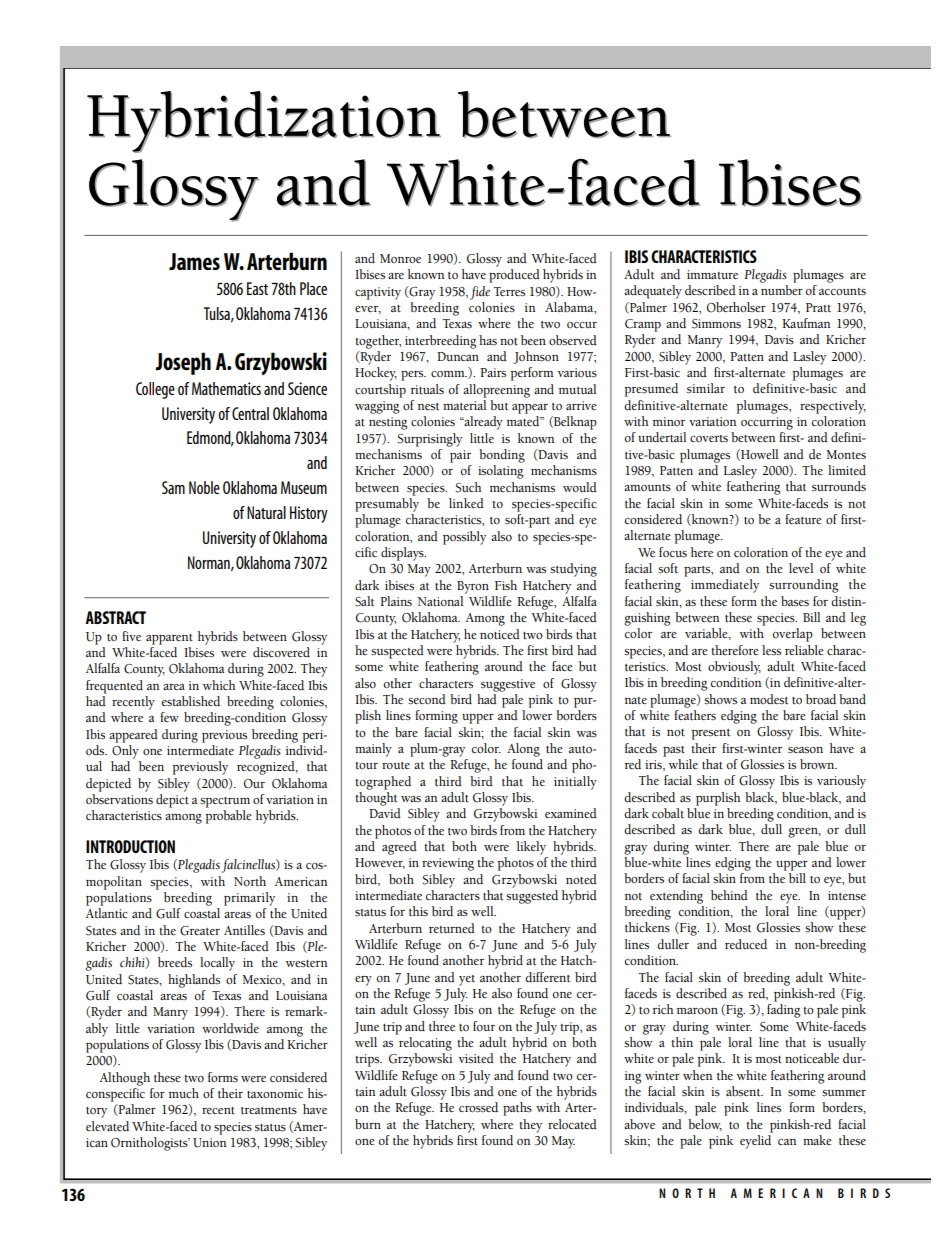 This document has width=952, height=1233. I want to click on noticed, so click(500, 634).
